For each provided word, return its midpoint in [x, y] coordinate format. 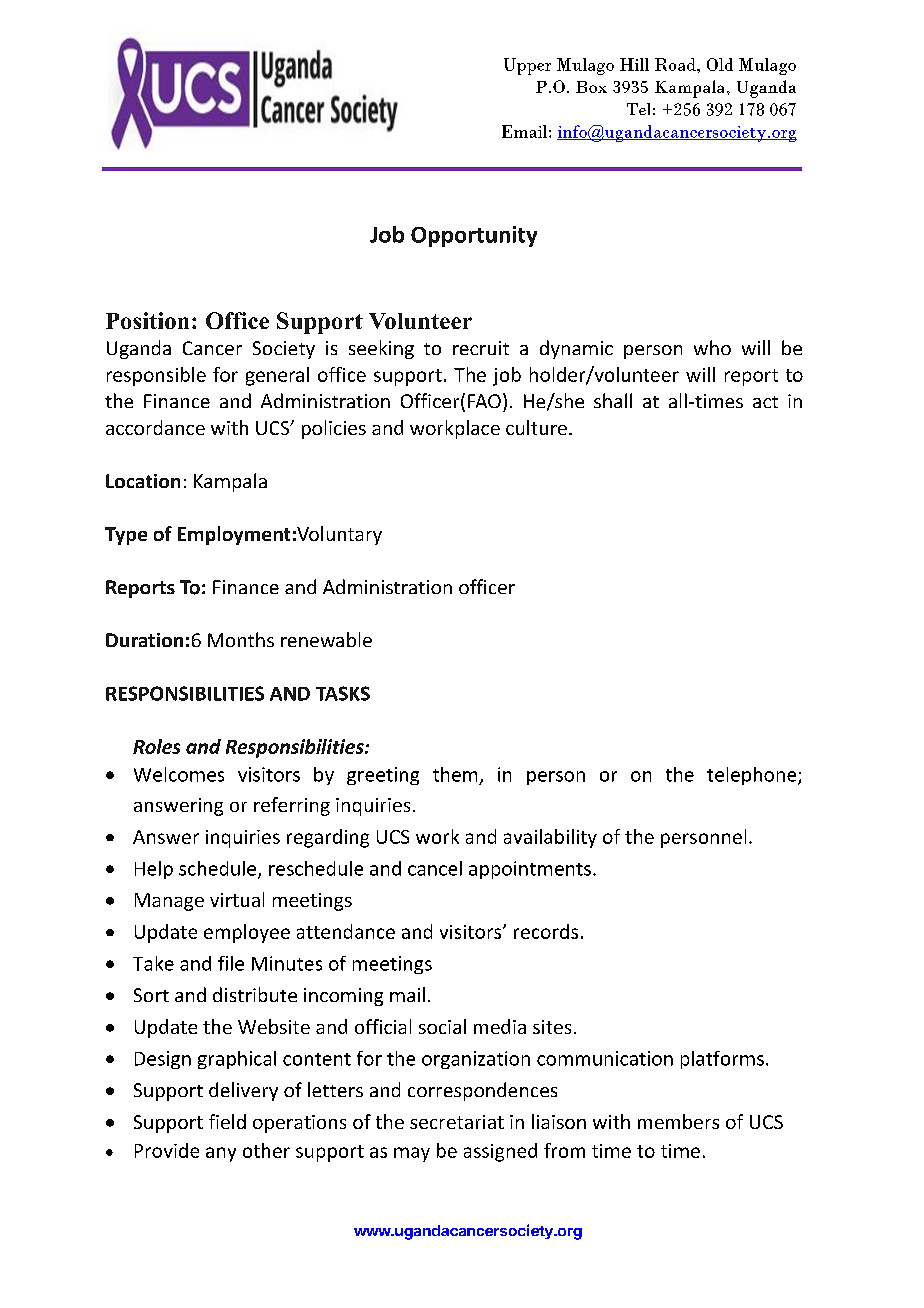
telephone [753, 776]
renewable [326, 639]
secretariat [457, 1122]
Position [147, 320]
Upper [527, 66]
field [227, 1121]
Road [676, 64]
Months [241, 639]
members [678, 1121]
